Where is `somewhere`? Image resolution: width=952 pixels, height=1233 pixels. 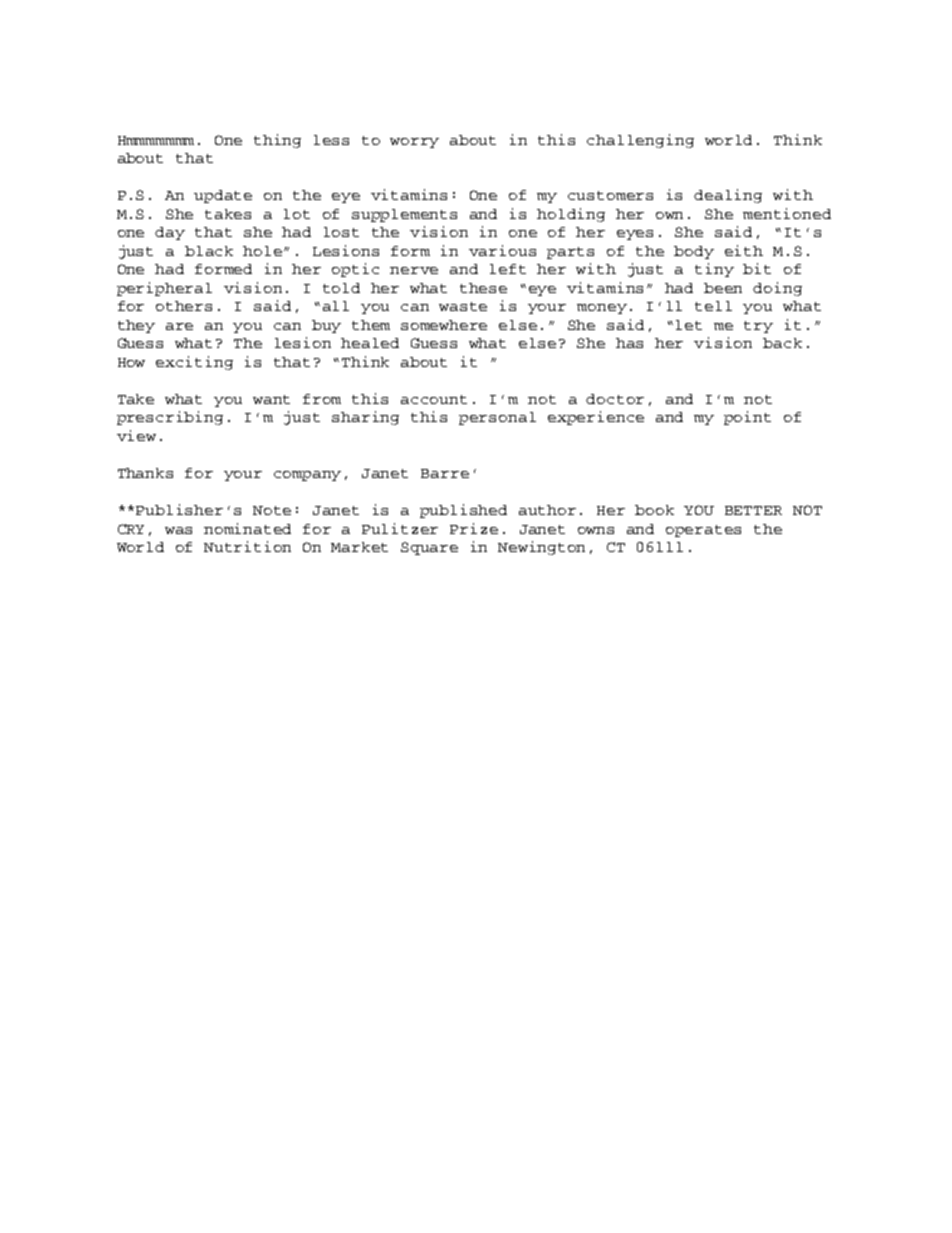 somewhere is located at coordinates (444, 325).
